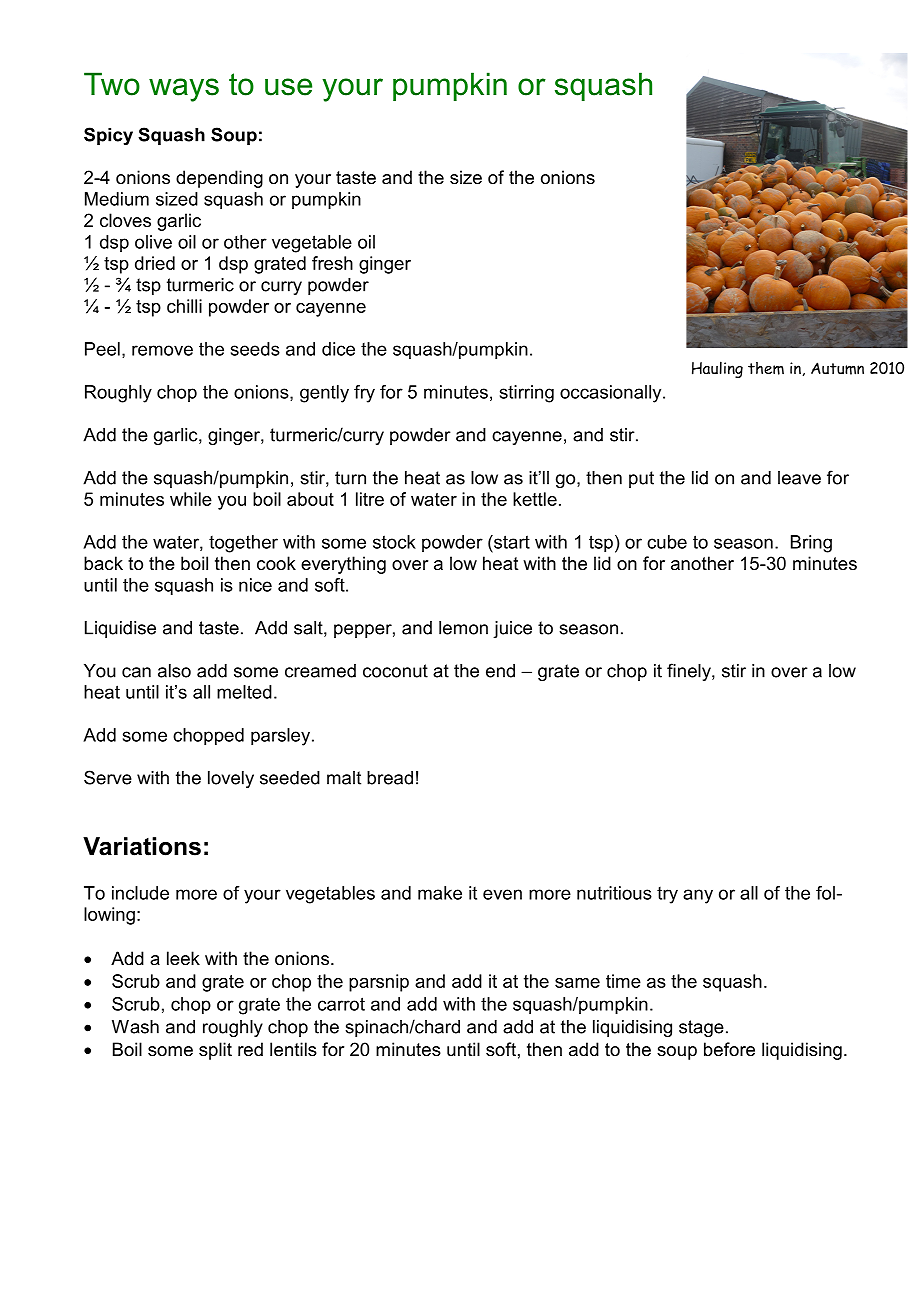 Image resolution: width=924 pixels, height=1308 pixels. Describe the element at coordinates (184, 90) in the screenshot. I see `ways` at that location.
